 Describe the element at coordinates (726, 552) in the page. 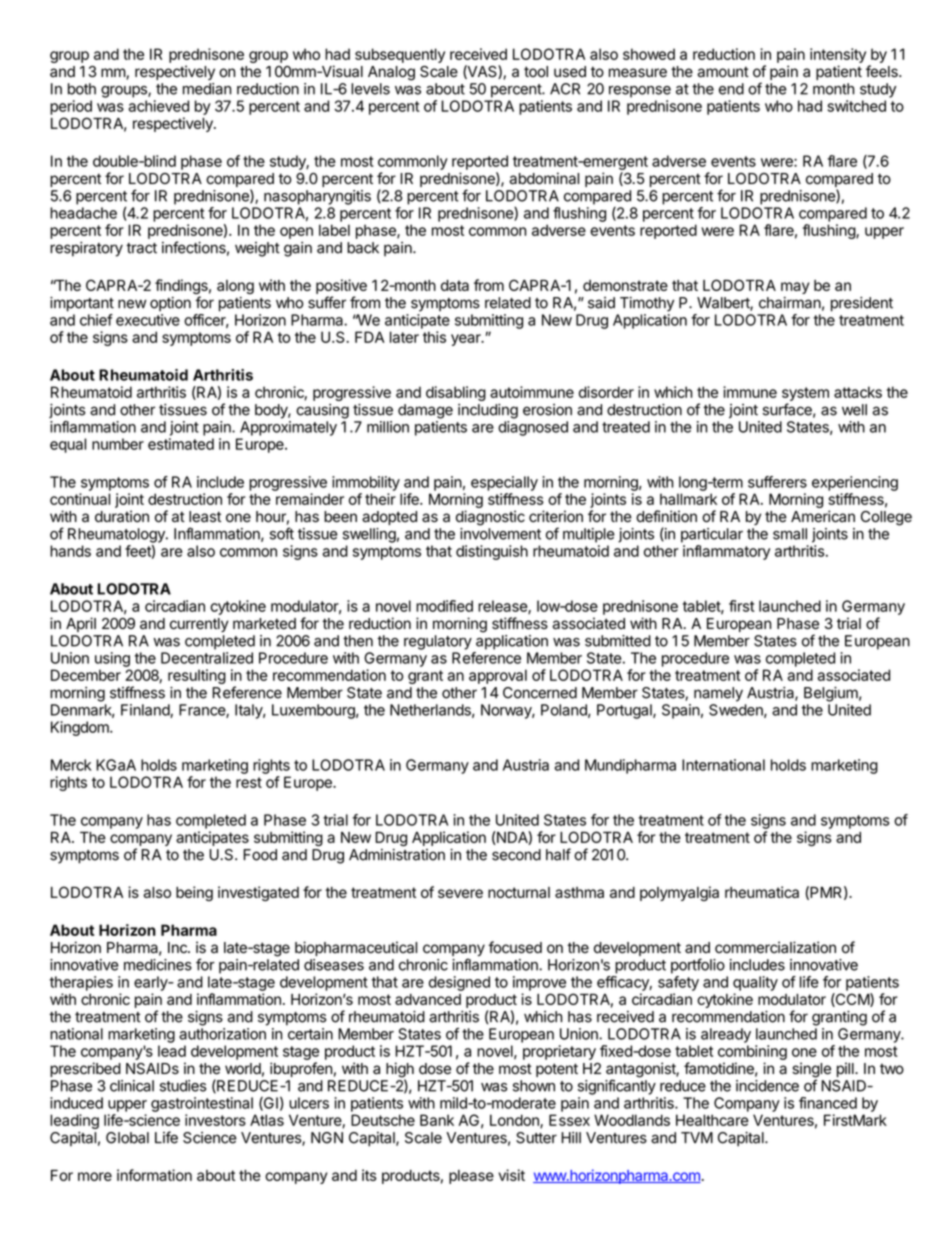

I see `inflammatory` at that location.
